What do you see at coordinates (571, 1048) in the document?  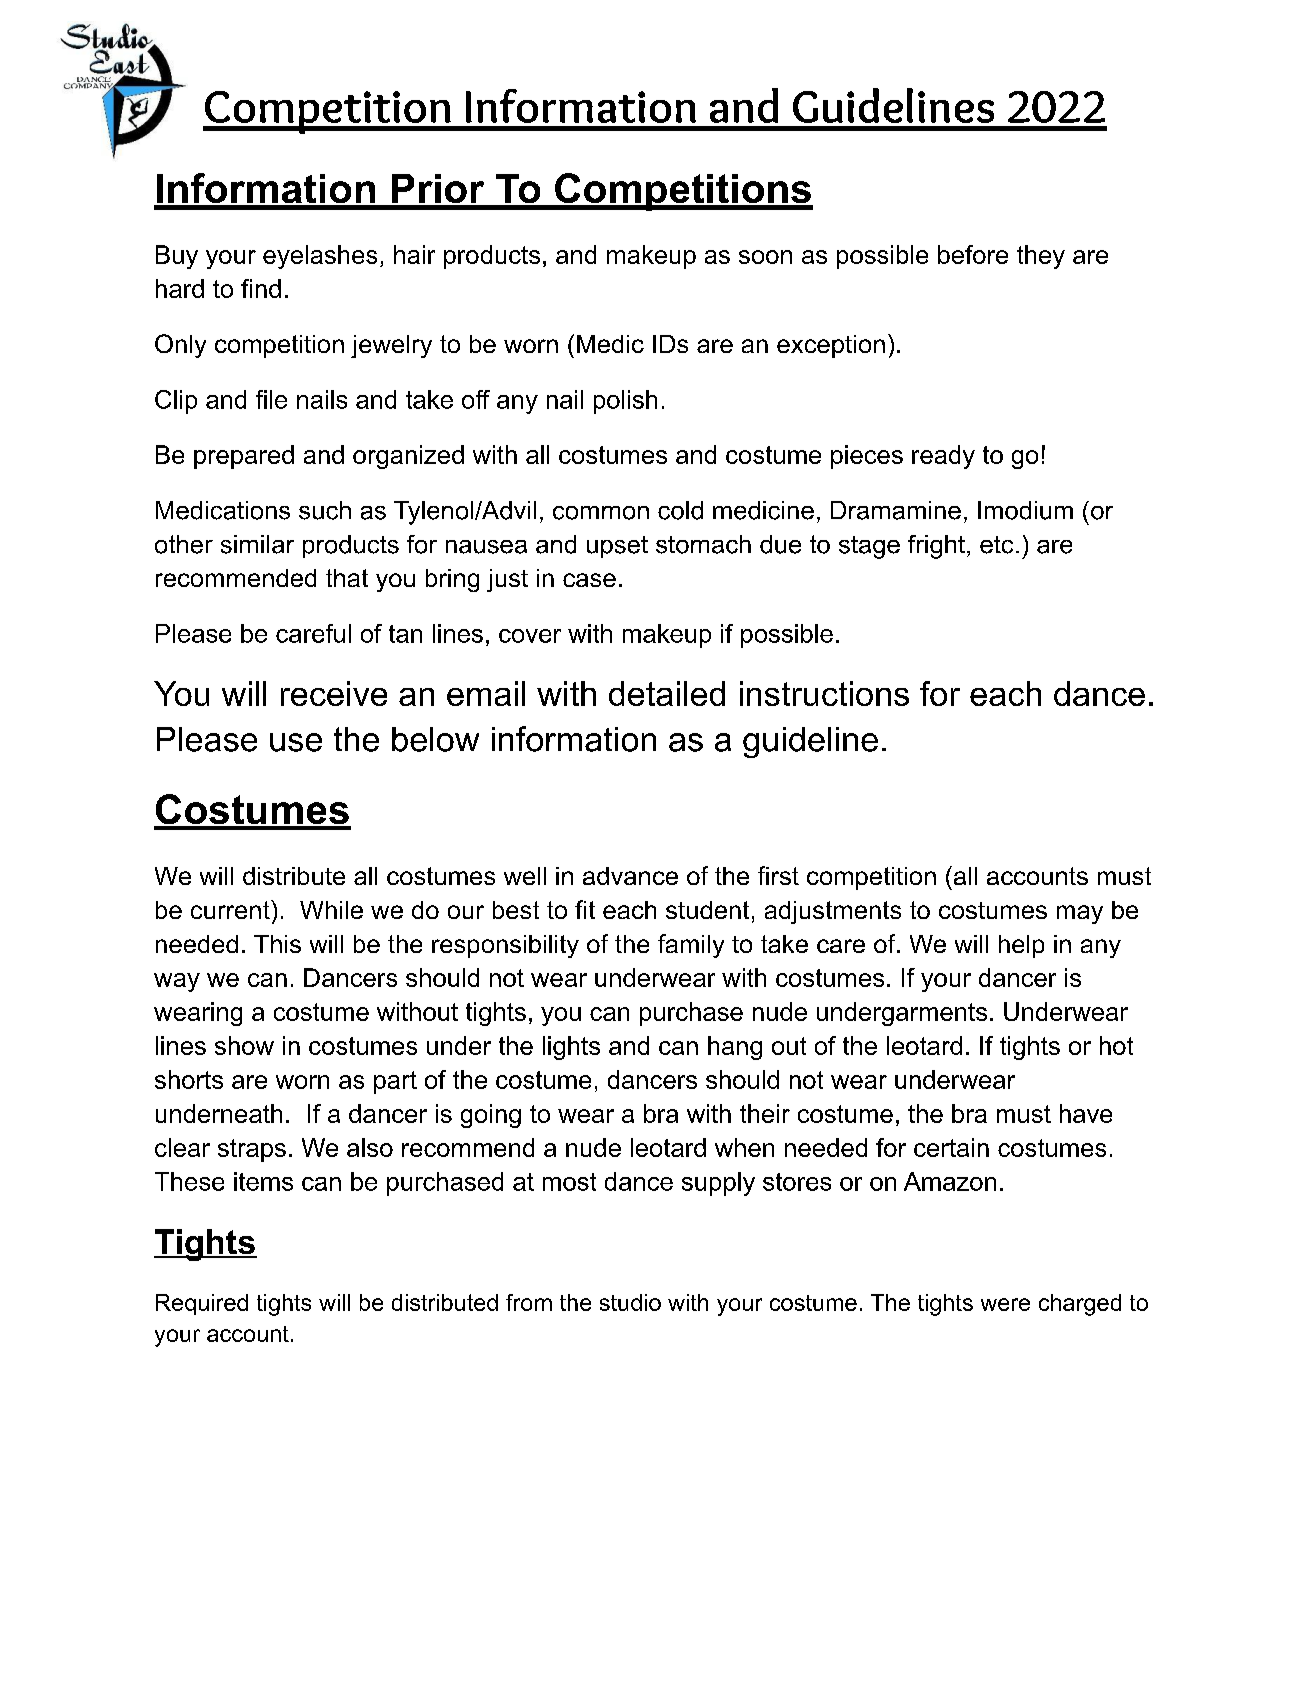 I see `lights` at bounding box center [571, 1048].
